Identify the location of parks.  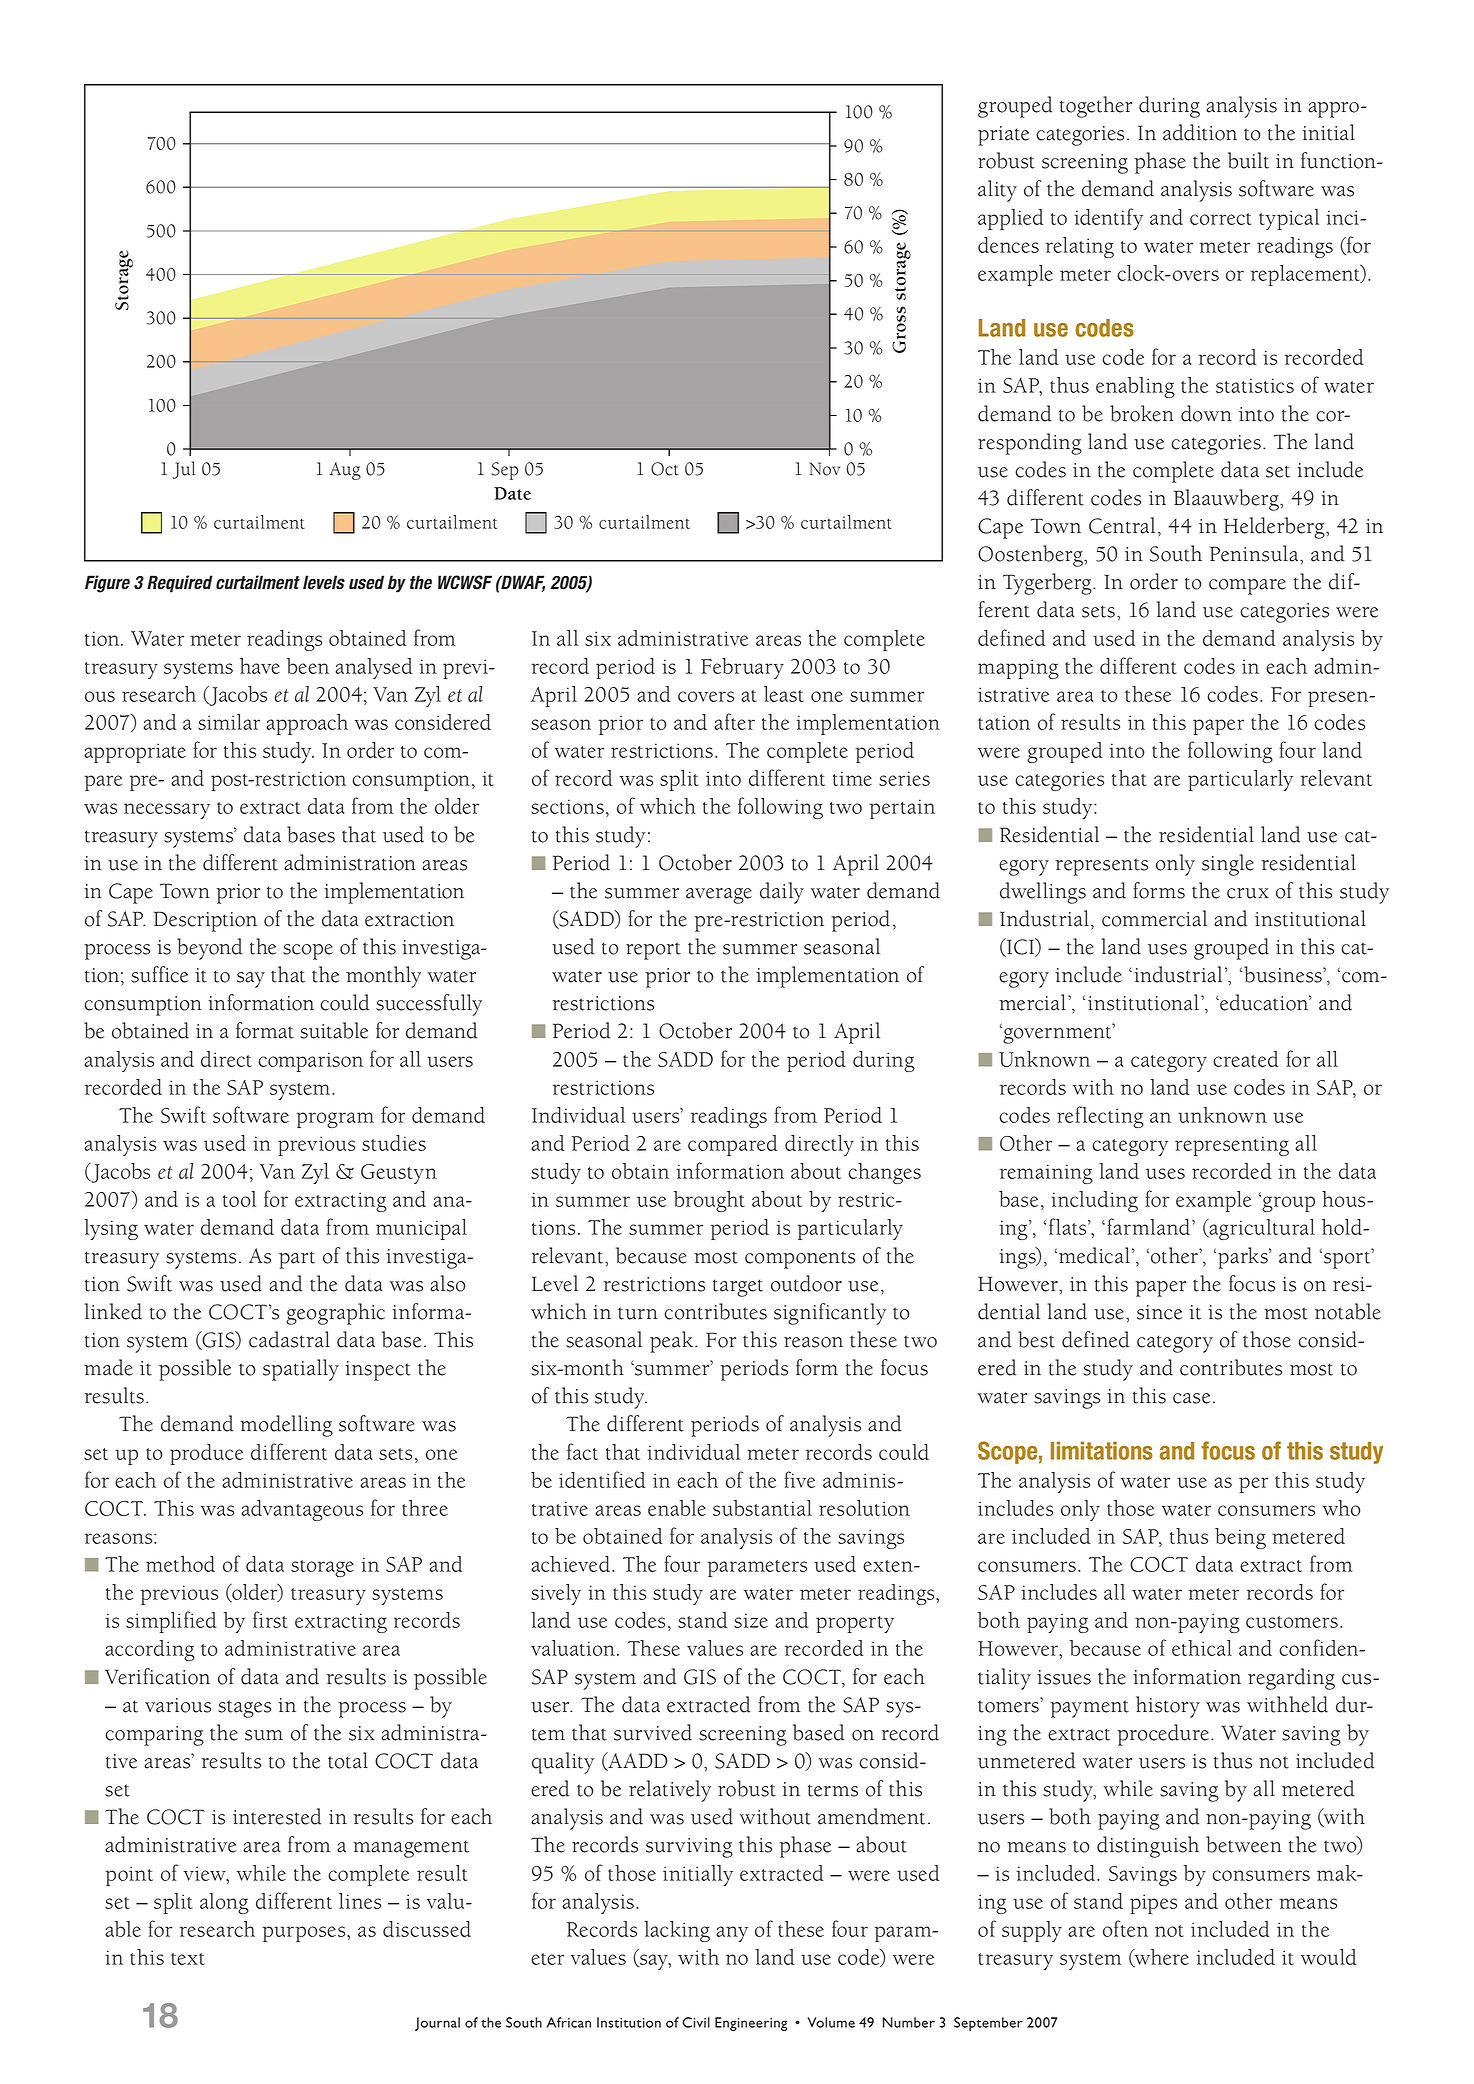
(1244, 1258).
